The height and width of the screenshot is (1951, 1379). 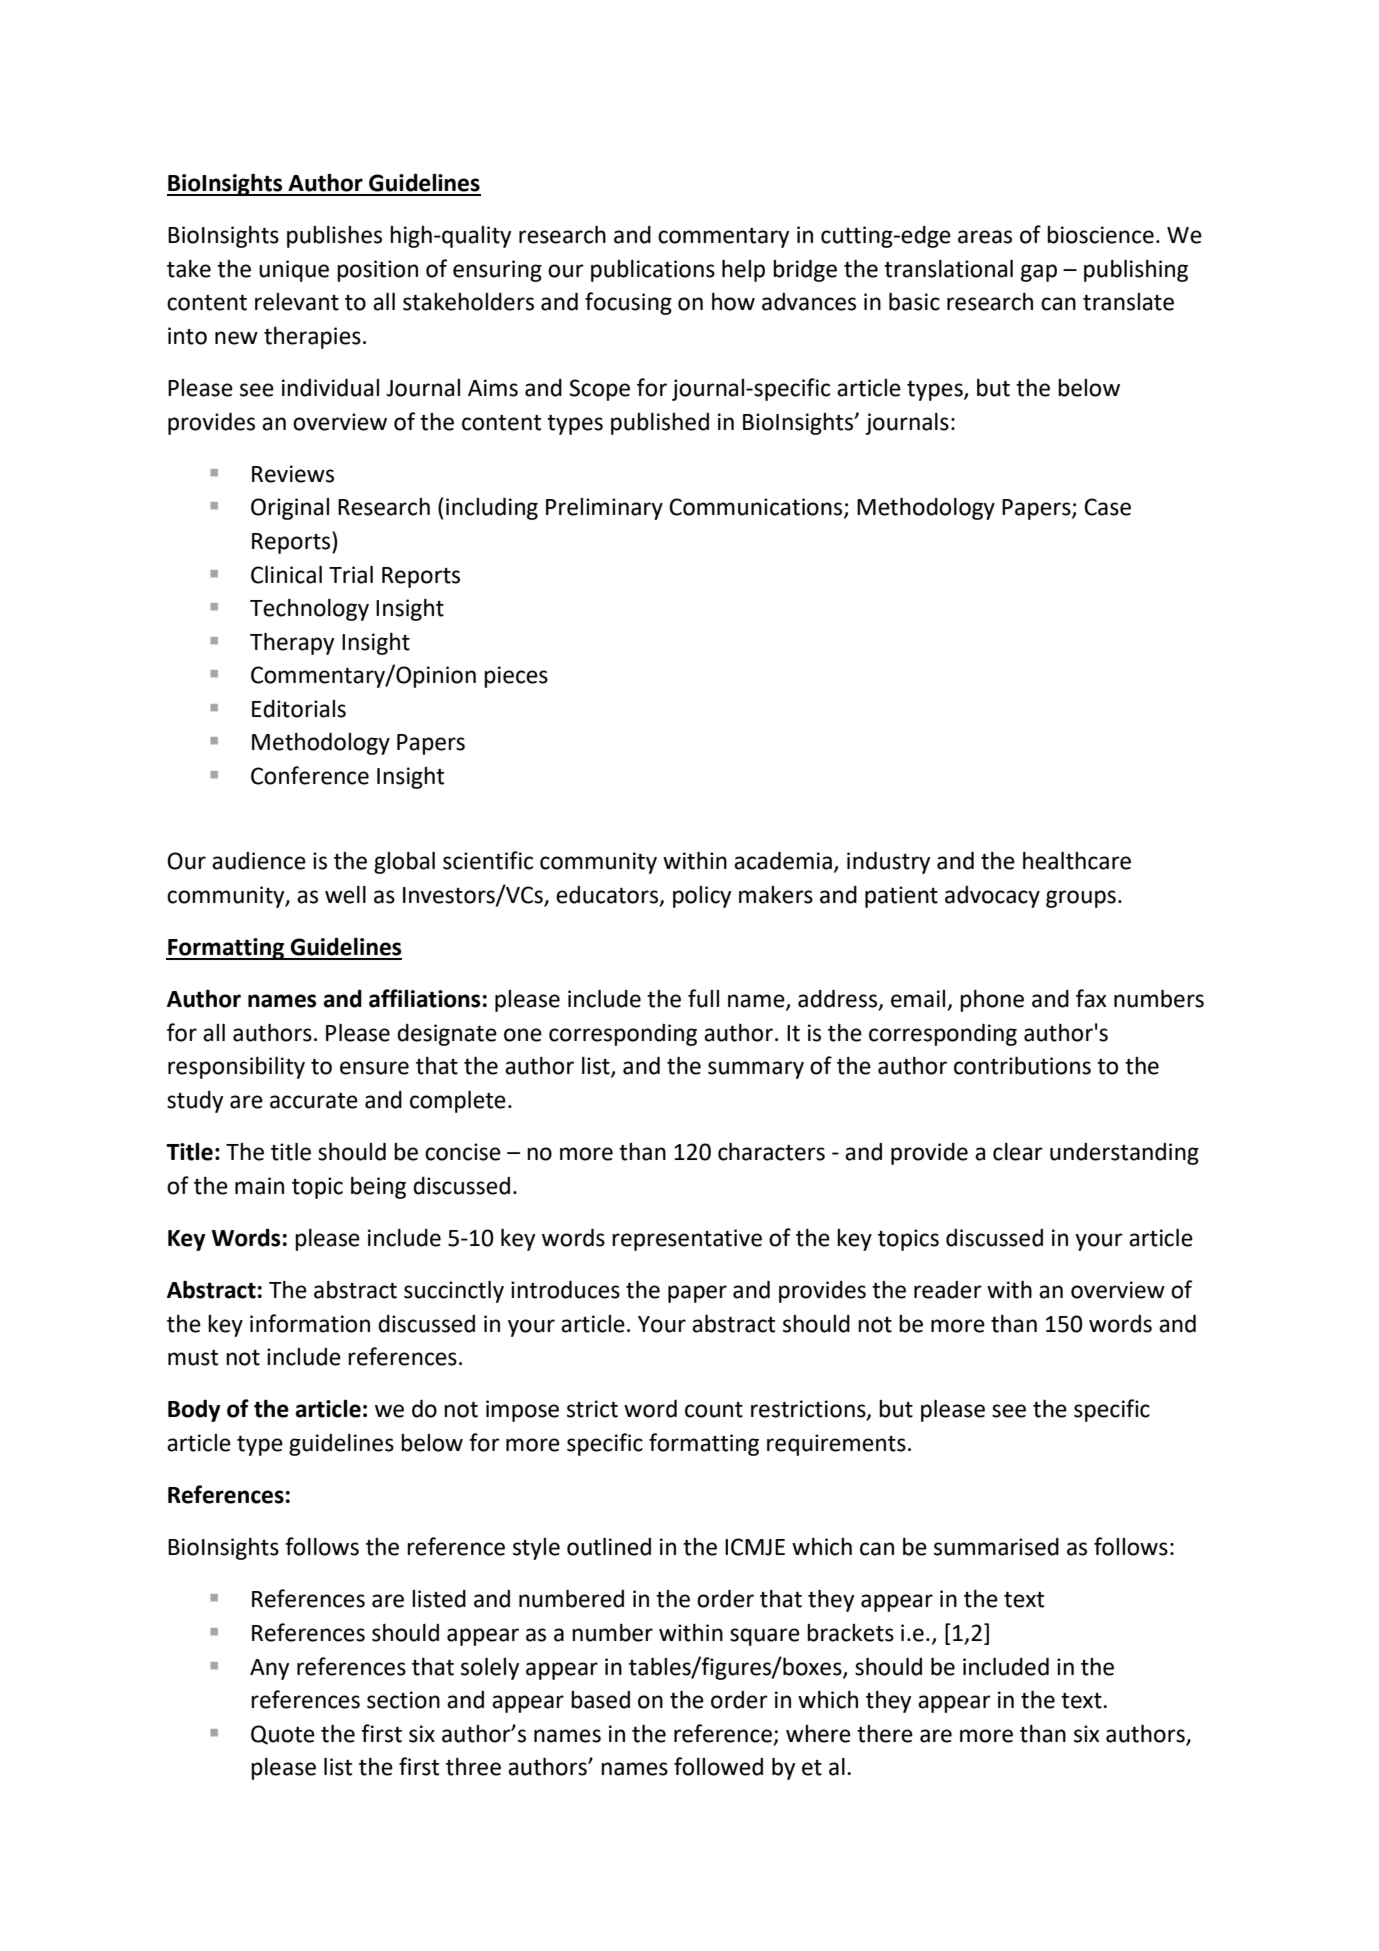 I want to click on gap, so click(x=1039, y=273).
